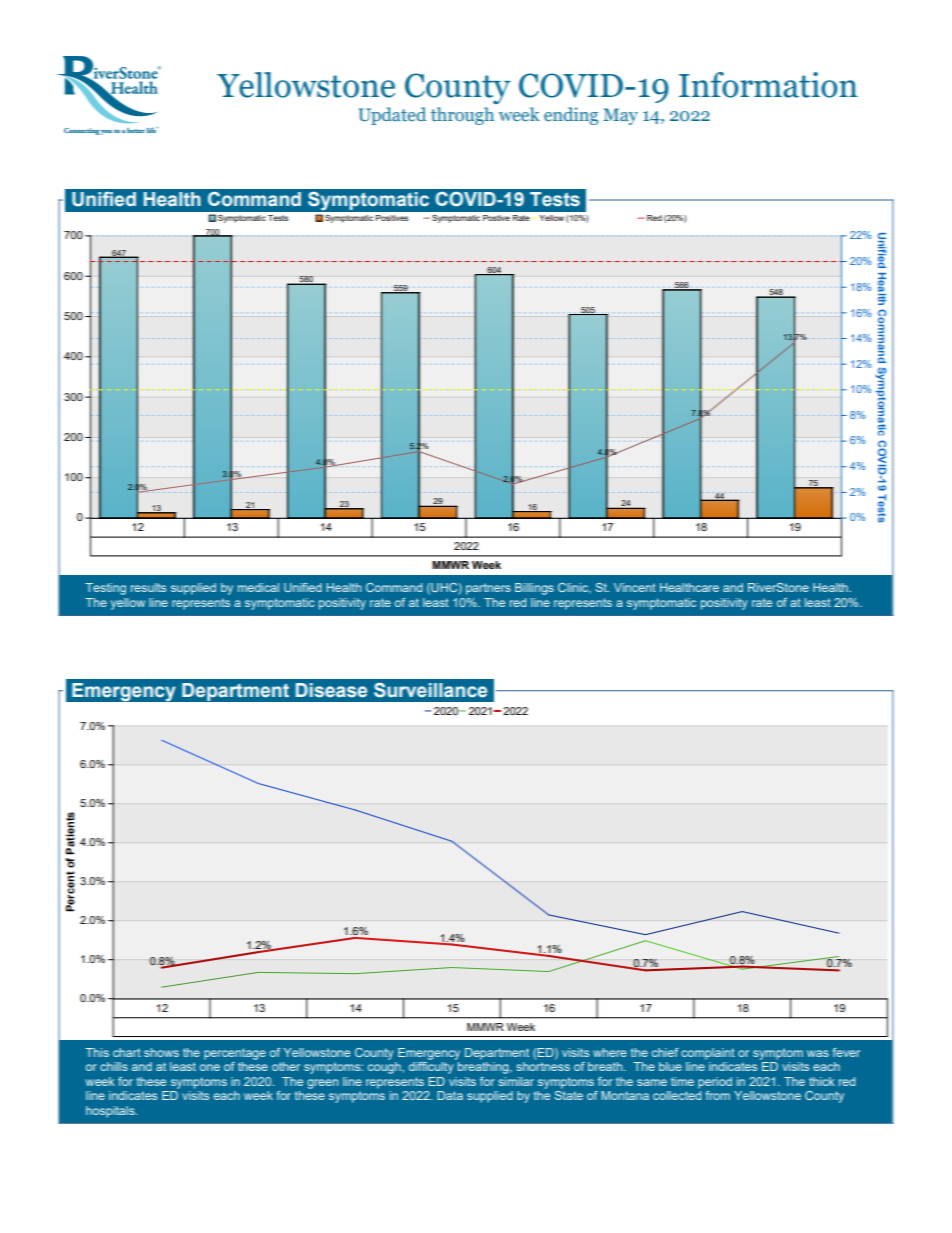 The height and width of the document is (1233, 952). I want to click on Updated, so click(392, 116).
